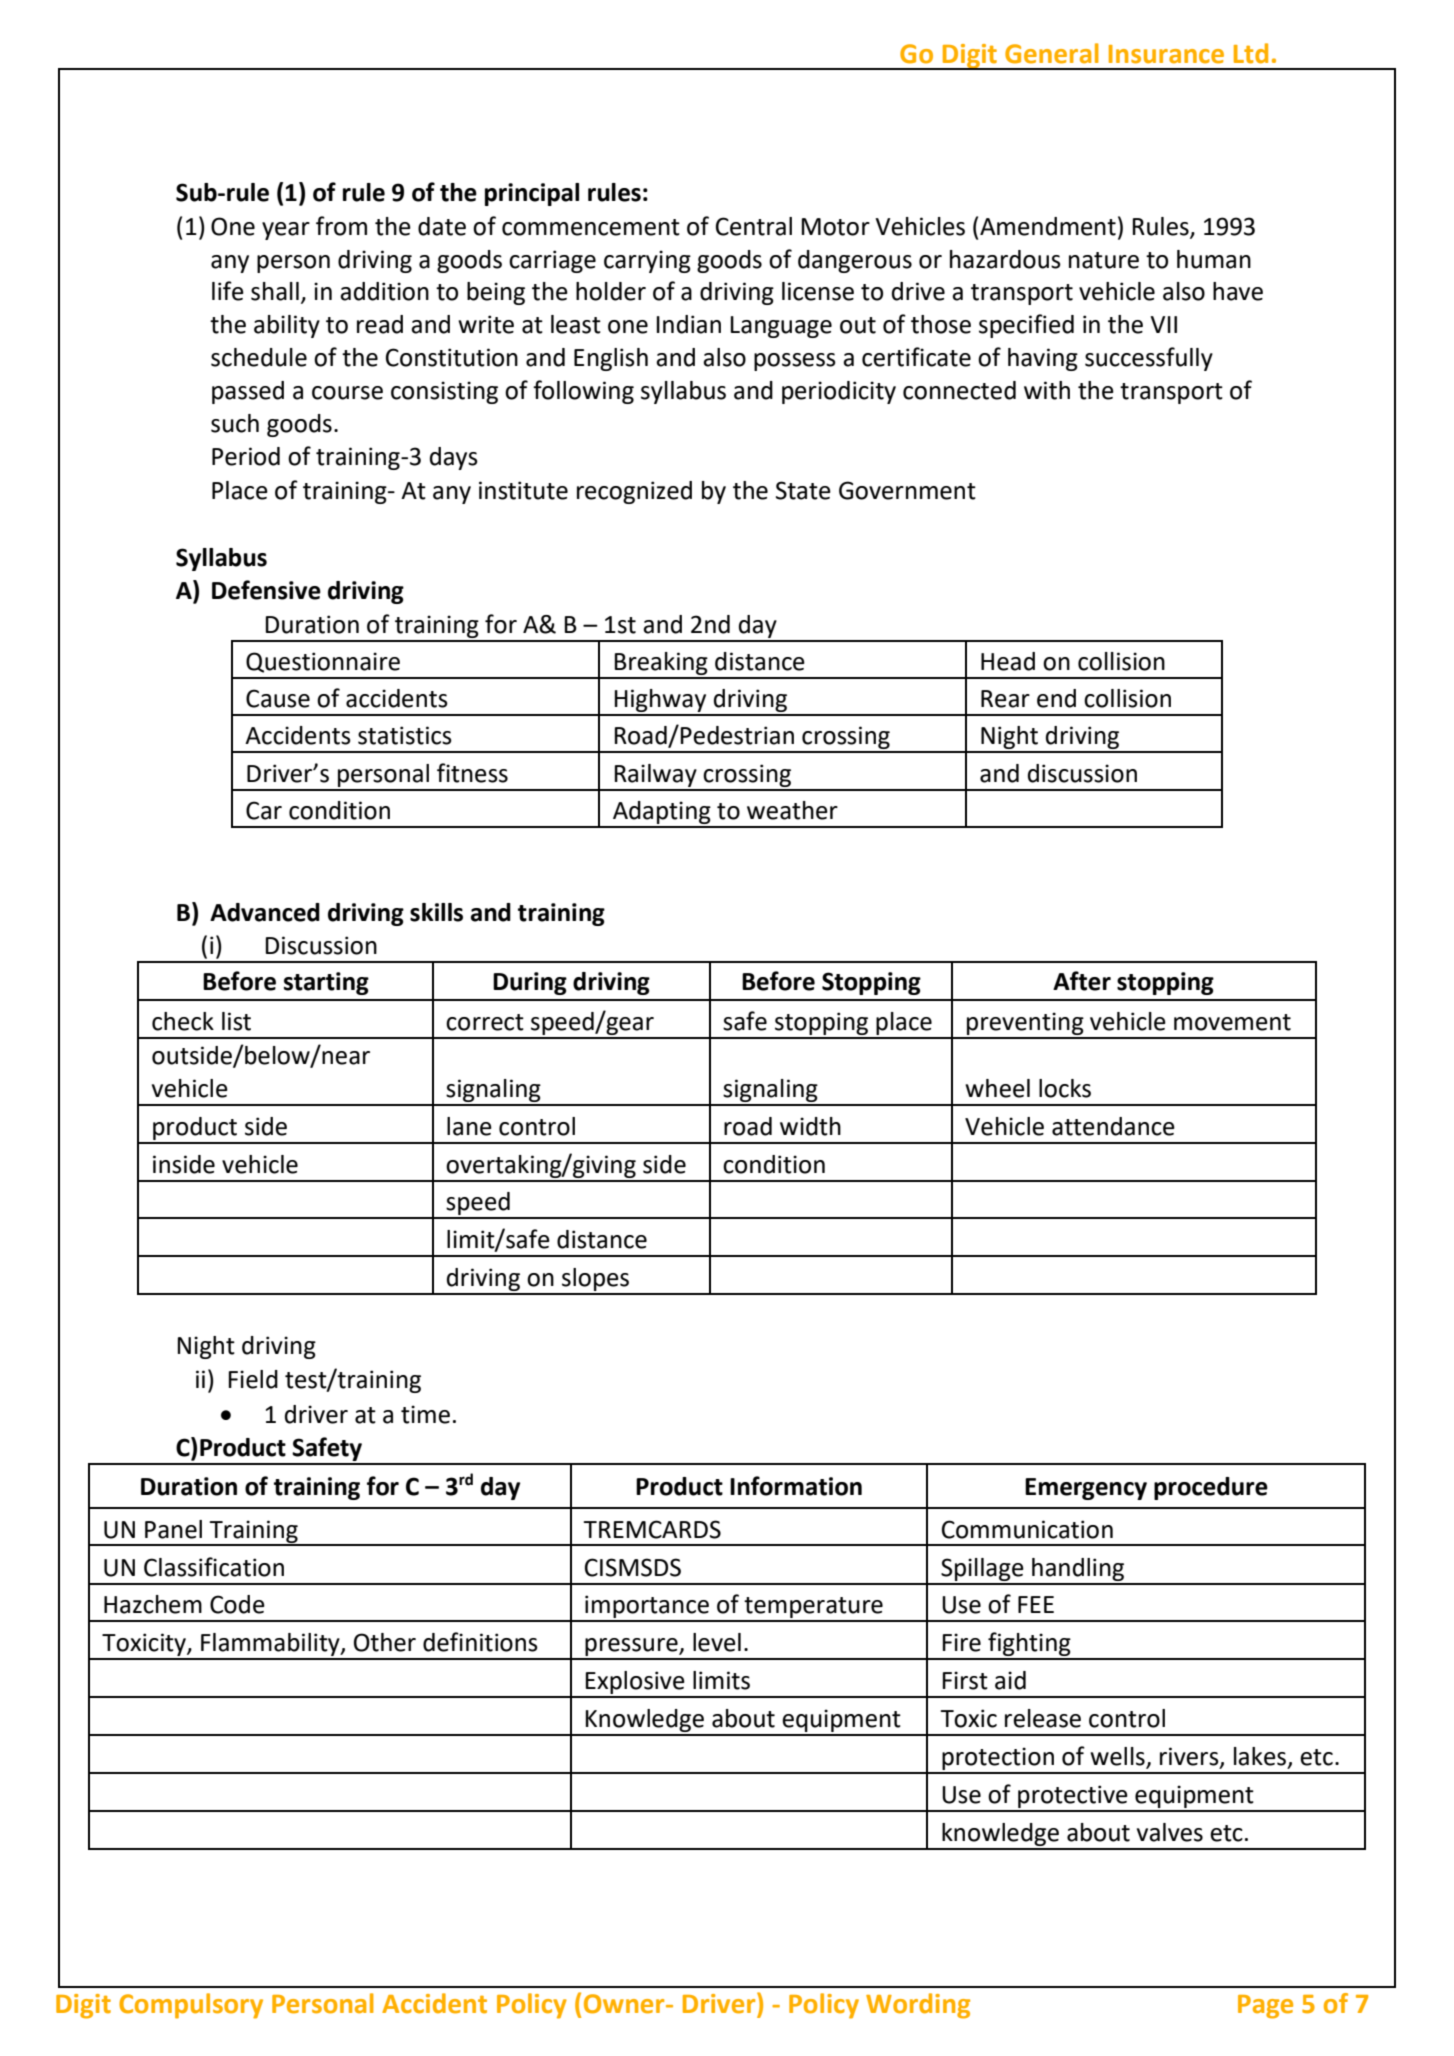 Image resolution: width=1454 pixels, height=2056 pixels. I want to click on Compulsory, so click(191, 2006).
